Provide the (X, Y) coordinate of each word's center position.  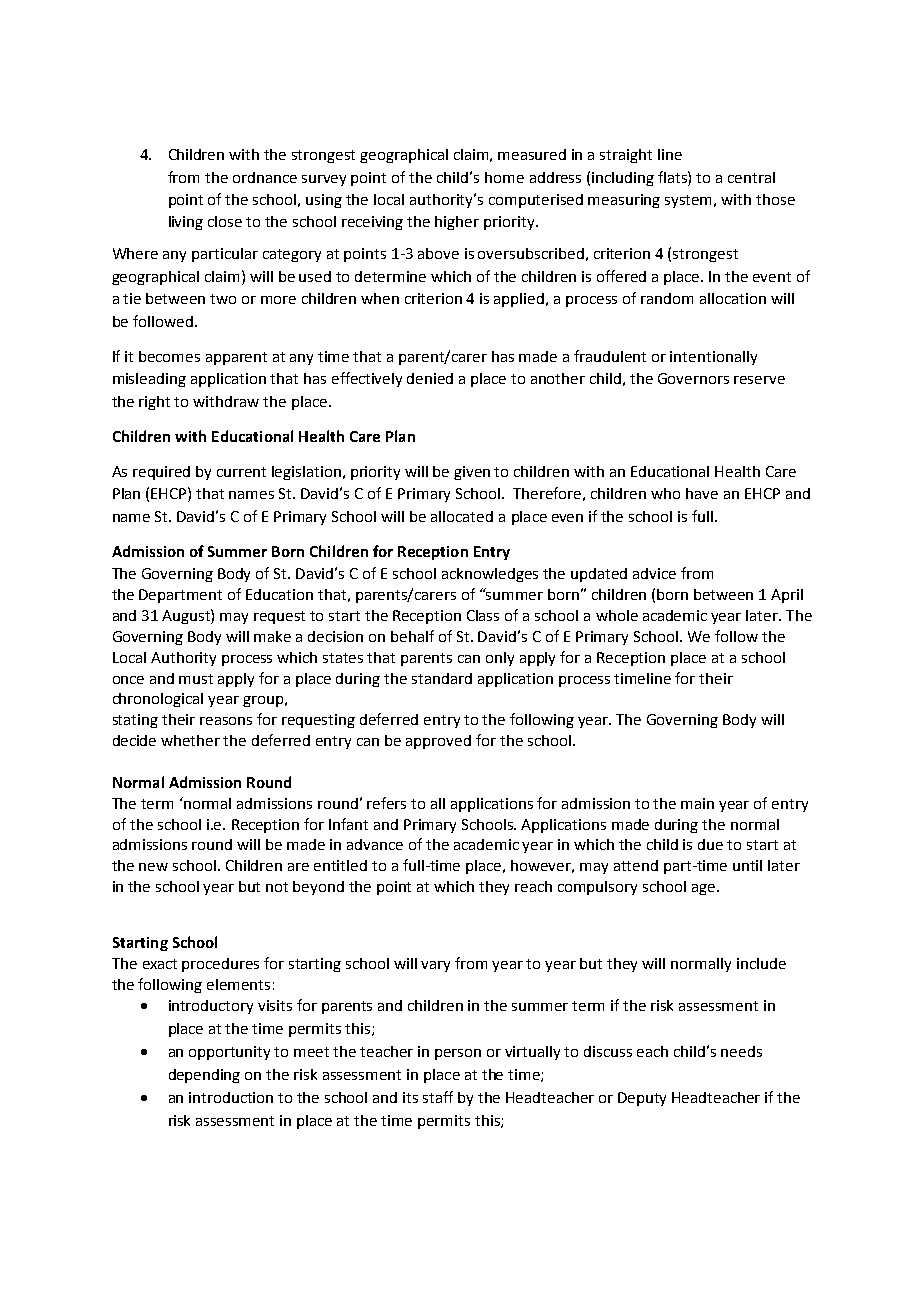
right (154, 403)
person (458, 1054)
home (504, 177)
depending (204, 1076)
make (272, 636)
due (710, 844)
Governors (693, 378)
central (751, 177)
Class (483, 615)
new (153, 867)
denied (430, 378)
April (787, 596)
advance (375, 844)
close (225, 221)
